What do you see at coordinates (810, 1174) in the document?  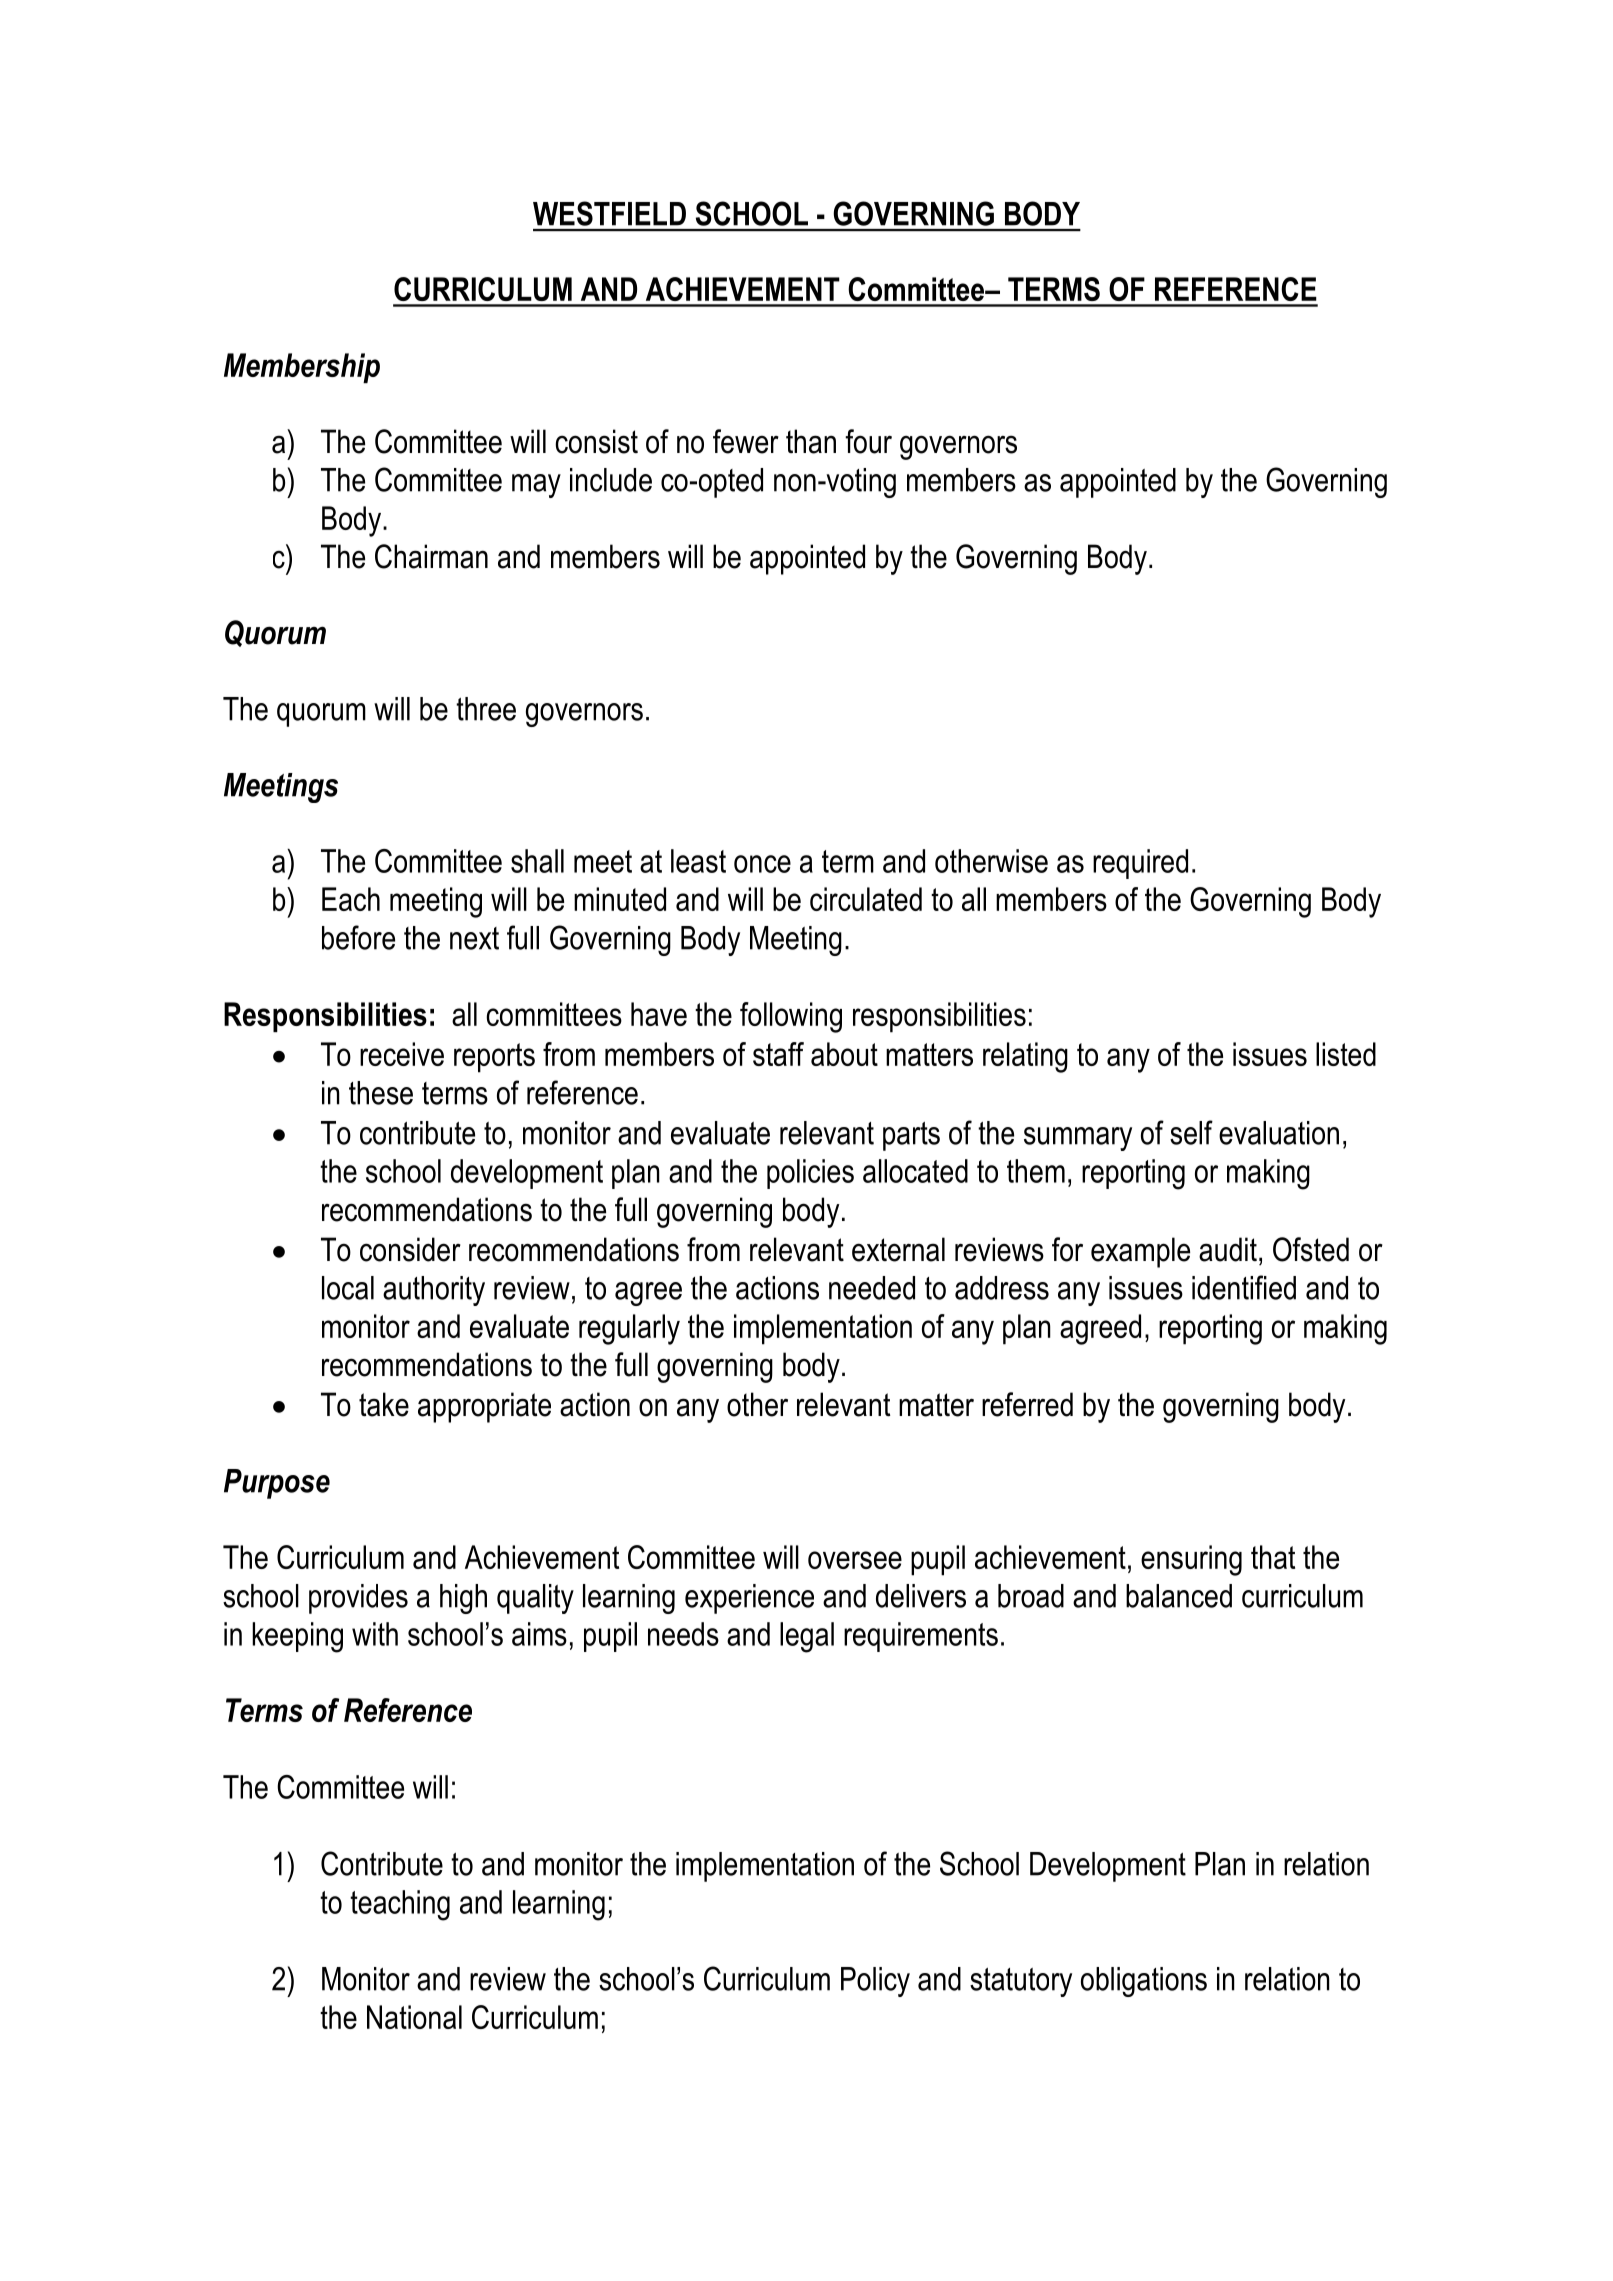 I see `policies` at bounding box center [810, 1174].
